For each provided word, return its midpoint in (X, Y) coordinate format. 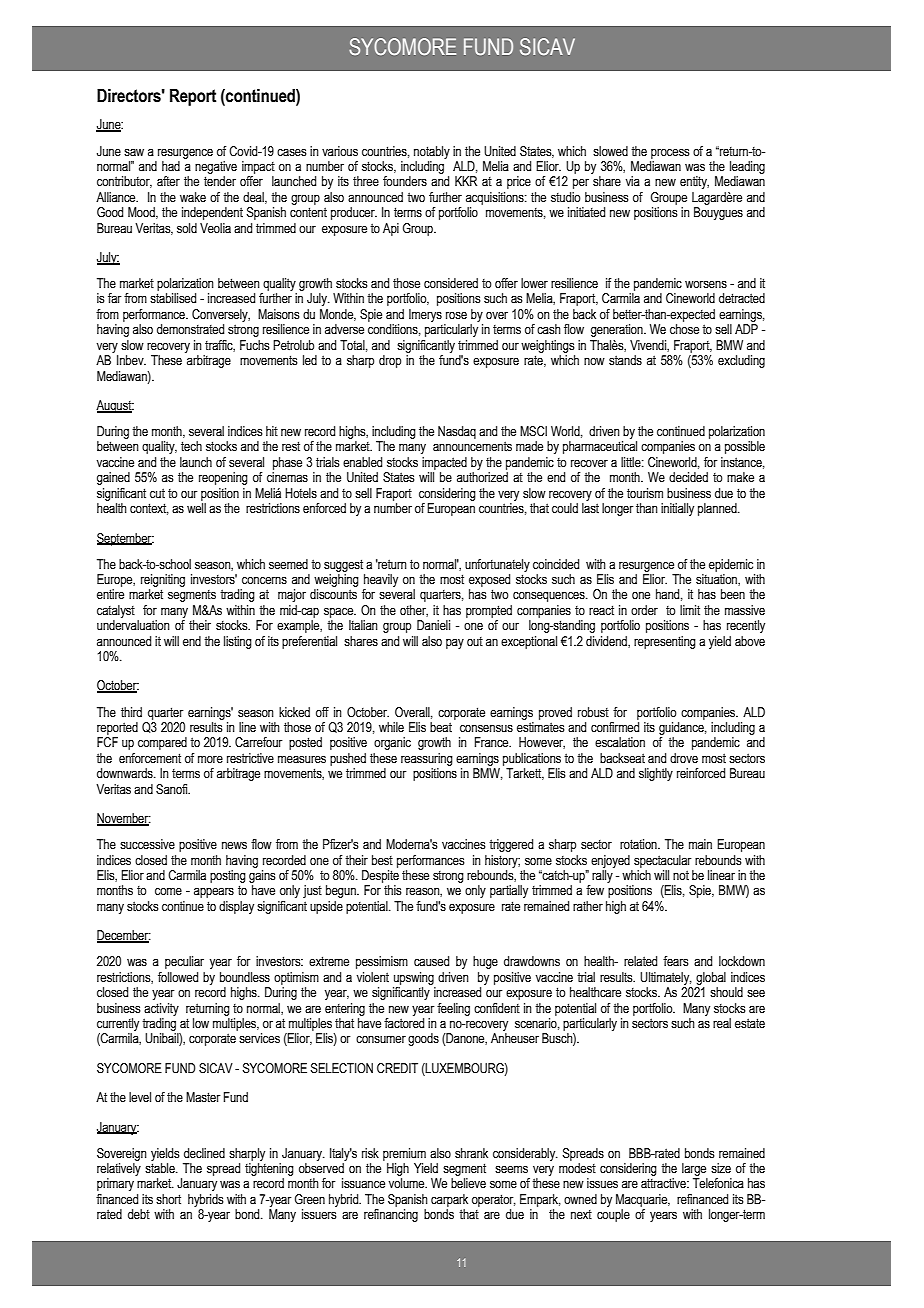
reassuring (427, 759)
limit (690, 610)
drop (390, 361)
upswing (414, 978)
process (670, 153)
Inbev (131, 360)
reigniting (163, 580)
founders (405, 181)
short (168, 1199)
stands (625, 360)
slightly (656, 774)
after (168, 181)
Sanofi (173, 789)
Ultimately (666, 978)
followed (178, 977)
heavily (381, 580)
